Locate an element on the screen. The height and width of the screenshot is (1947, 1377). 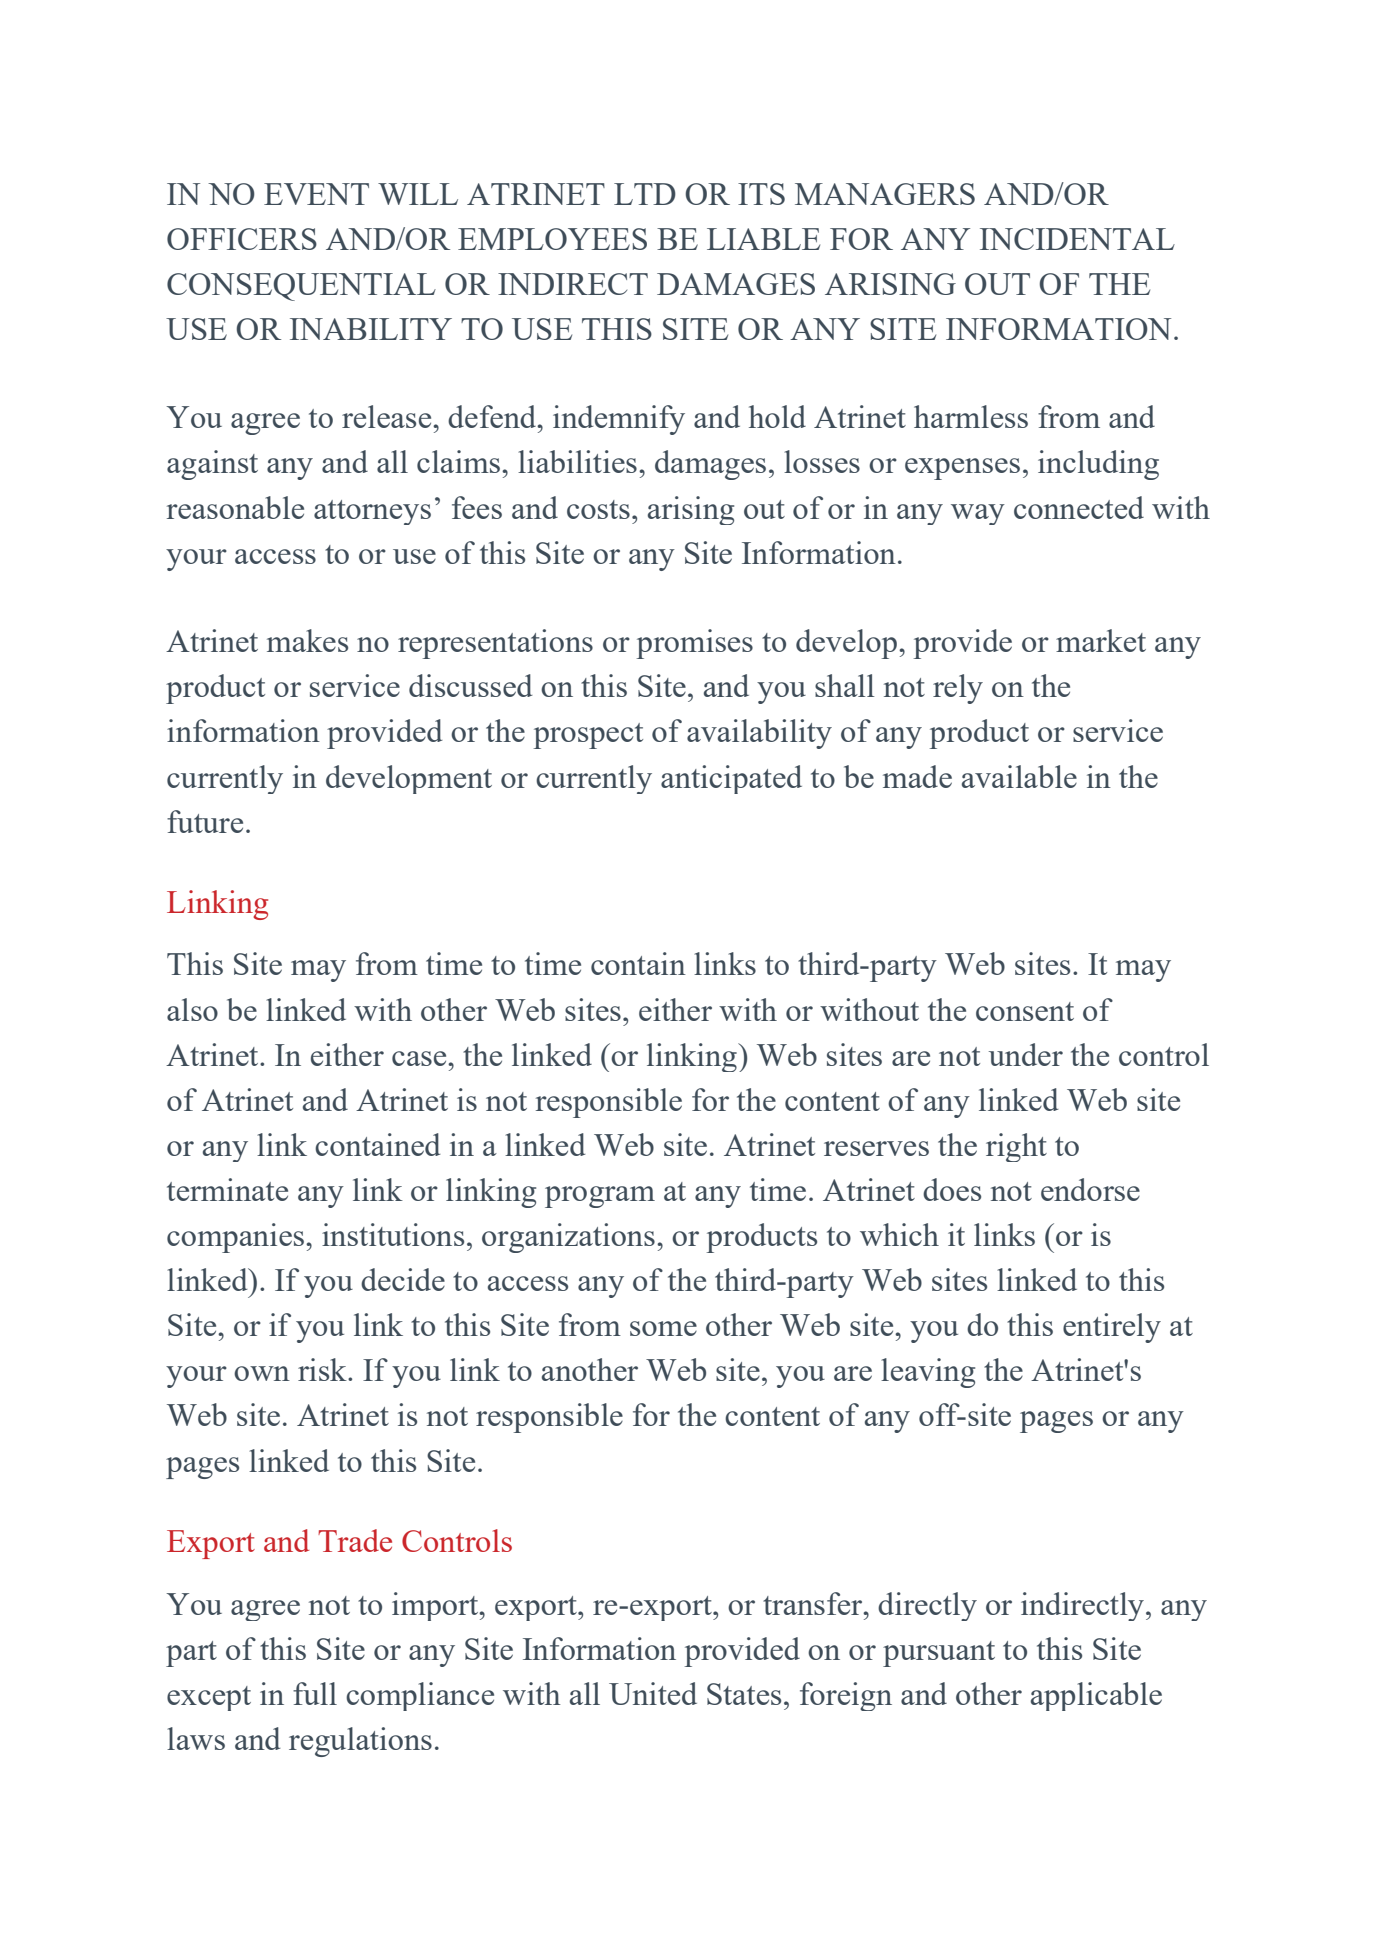
LTD is located at coordinates (645, 194).
